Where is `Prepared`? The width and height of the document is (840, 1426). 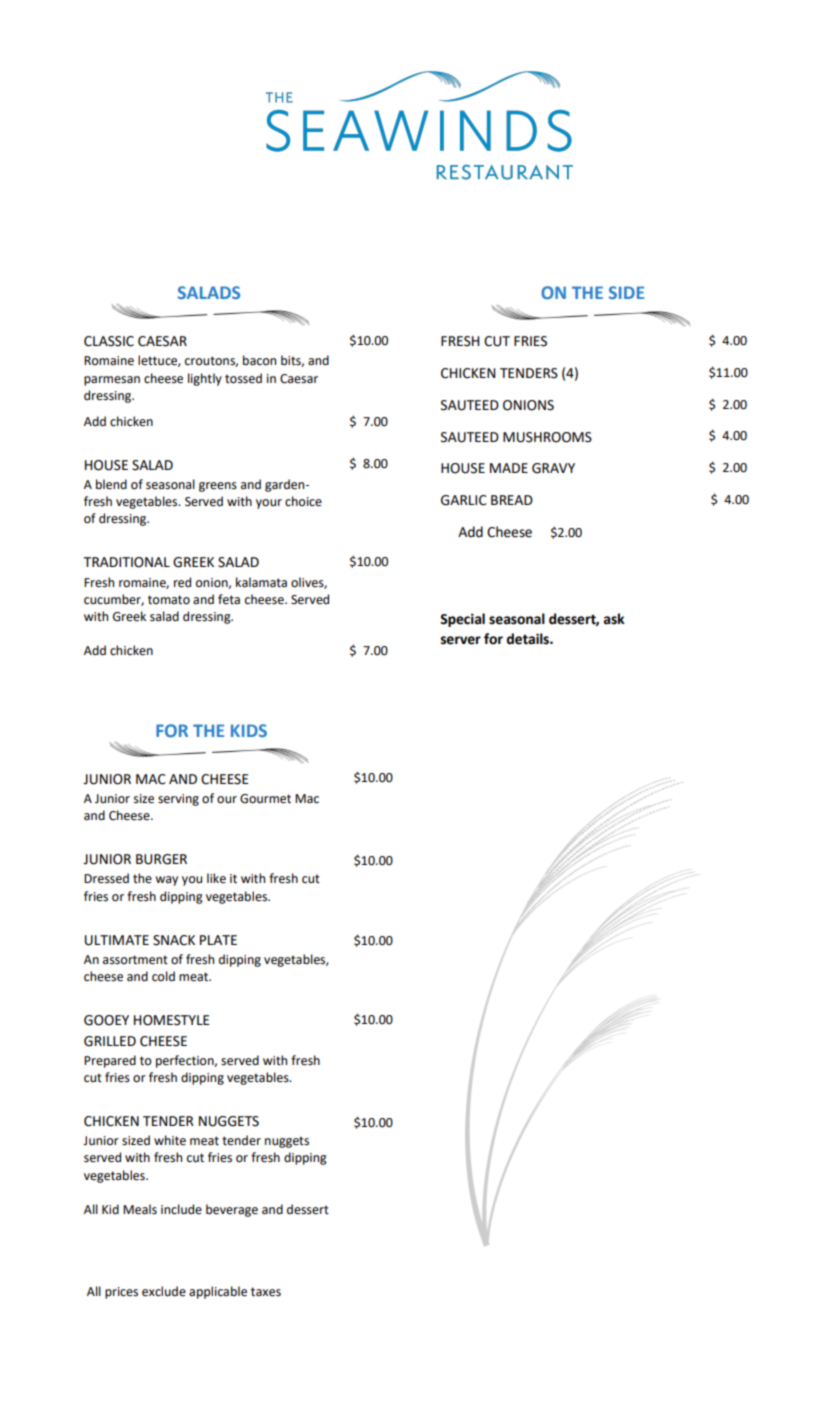
Prepared is located at coordinates (110, 1061).
